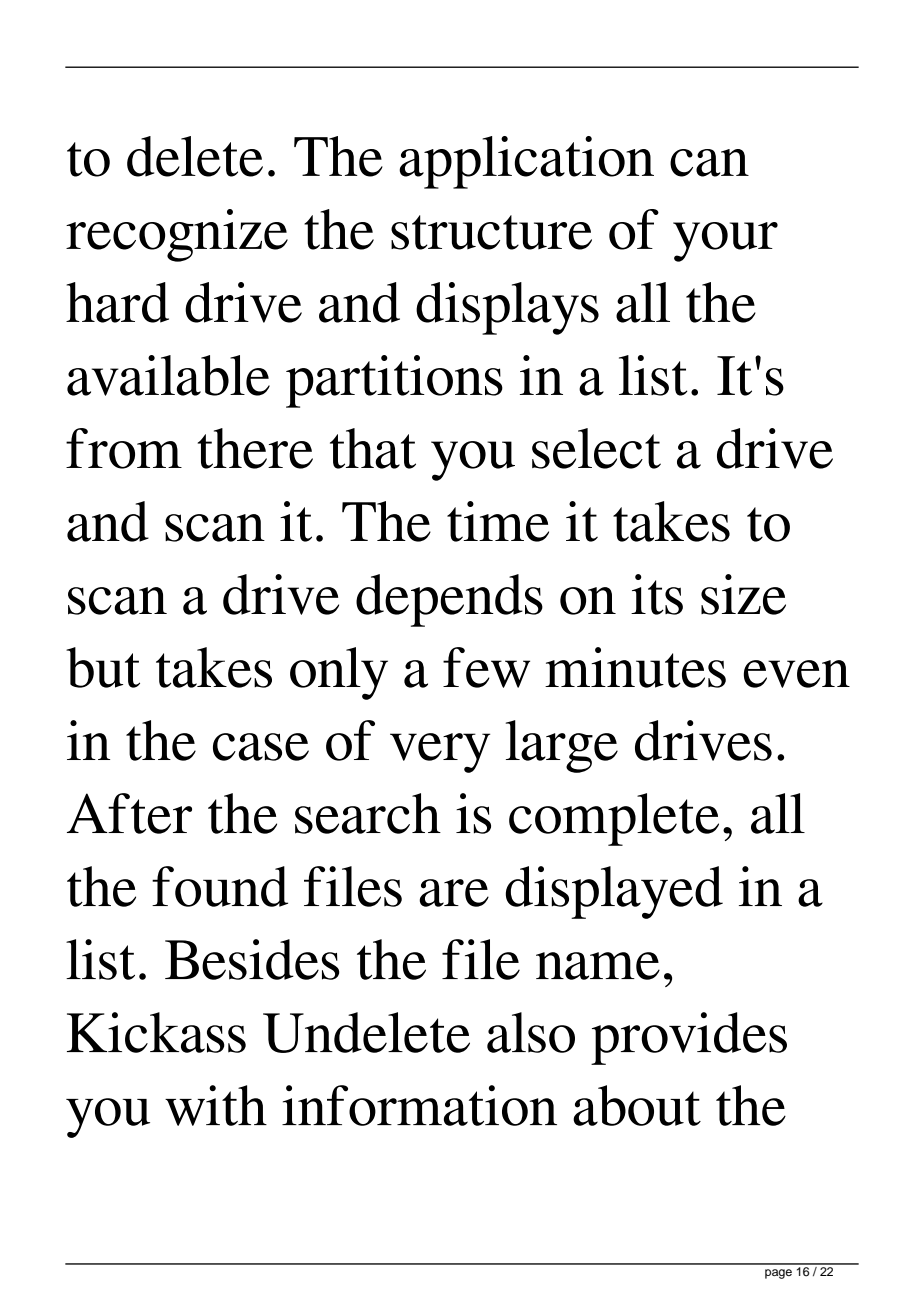 The height and width of the screenshot is (1308, 924). I want to click on your, so click(725, 242).
